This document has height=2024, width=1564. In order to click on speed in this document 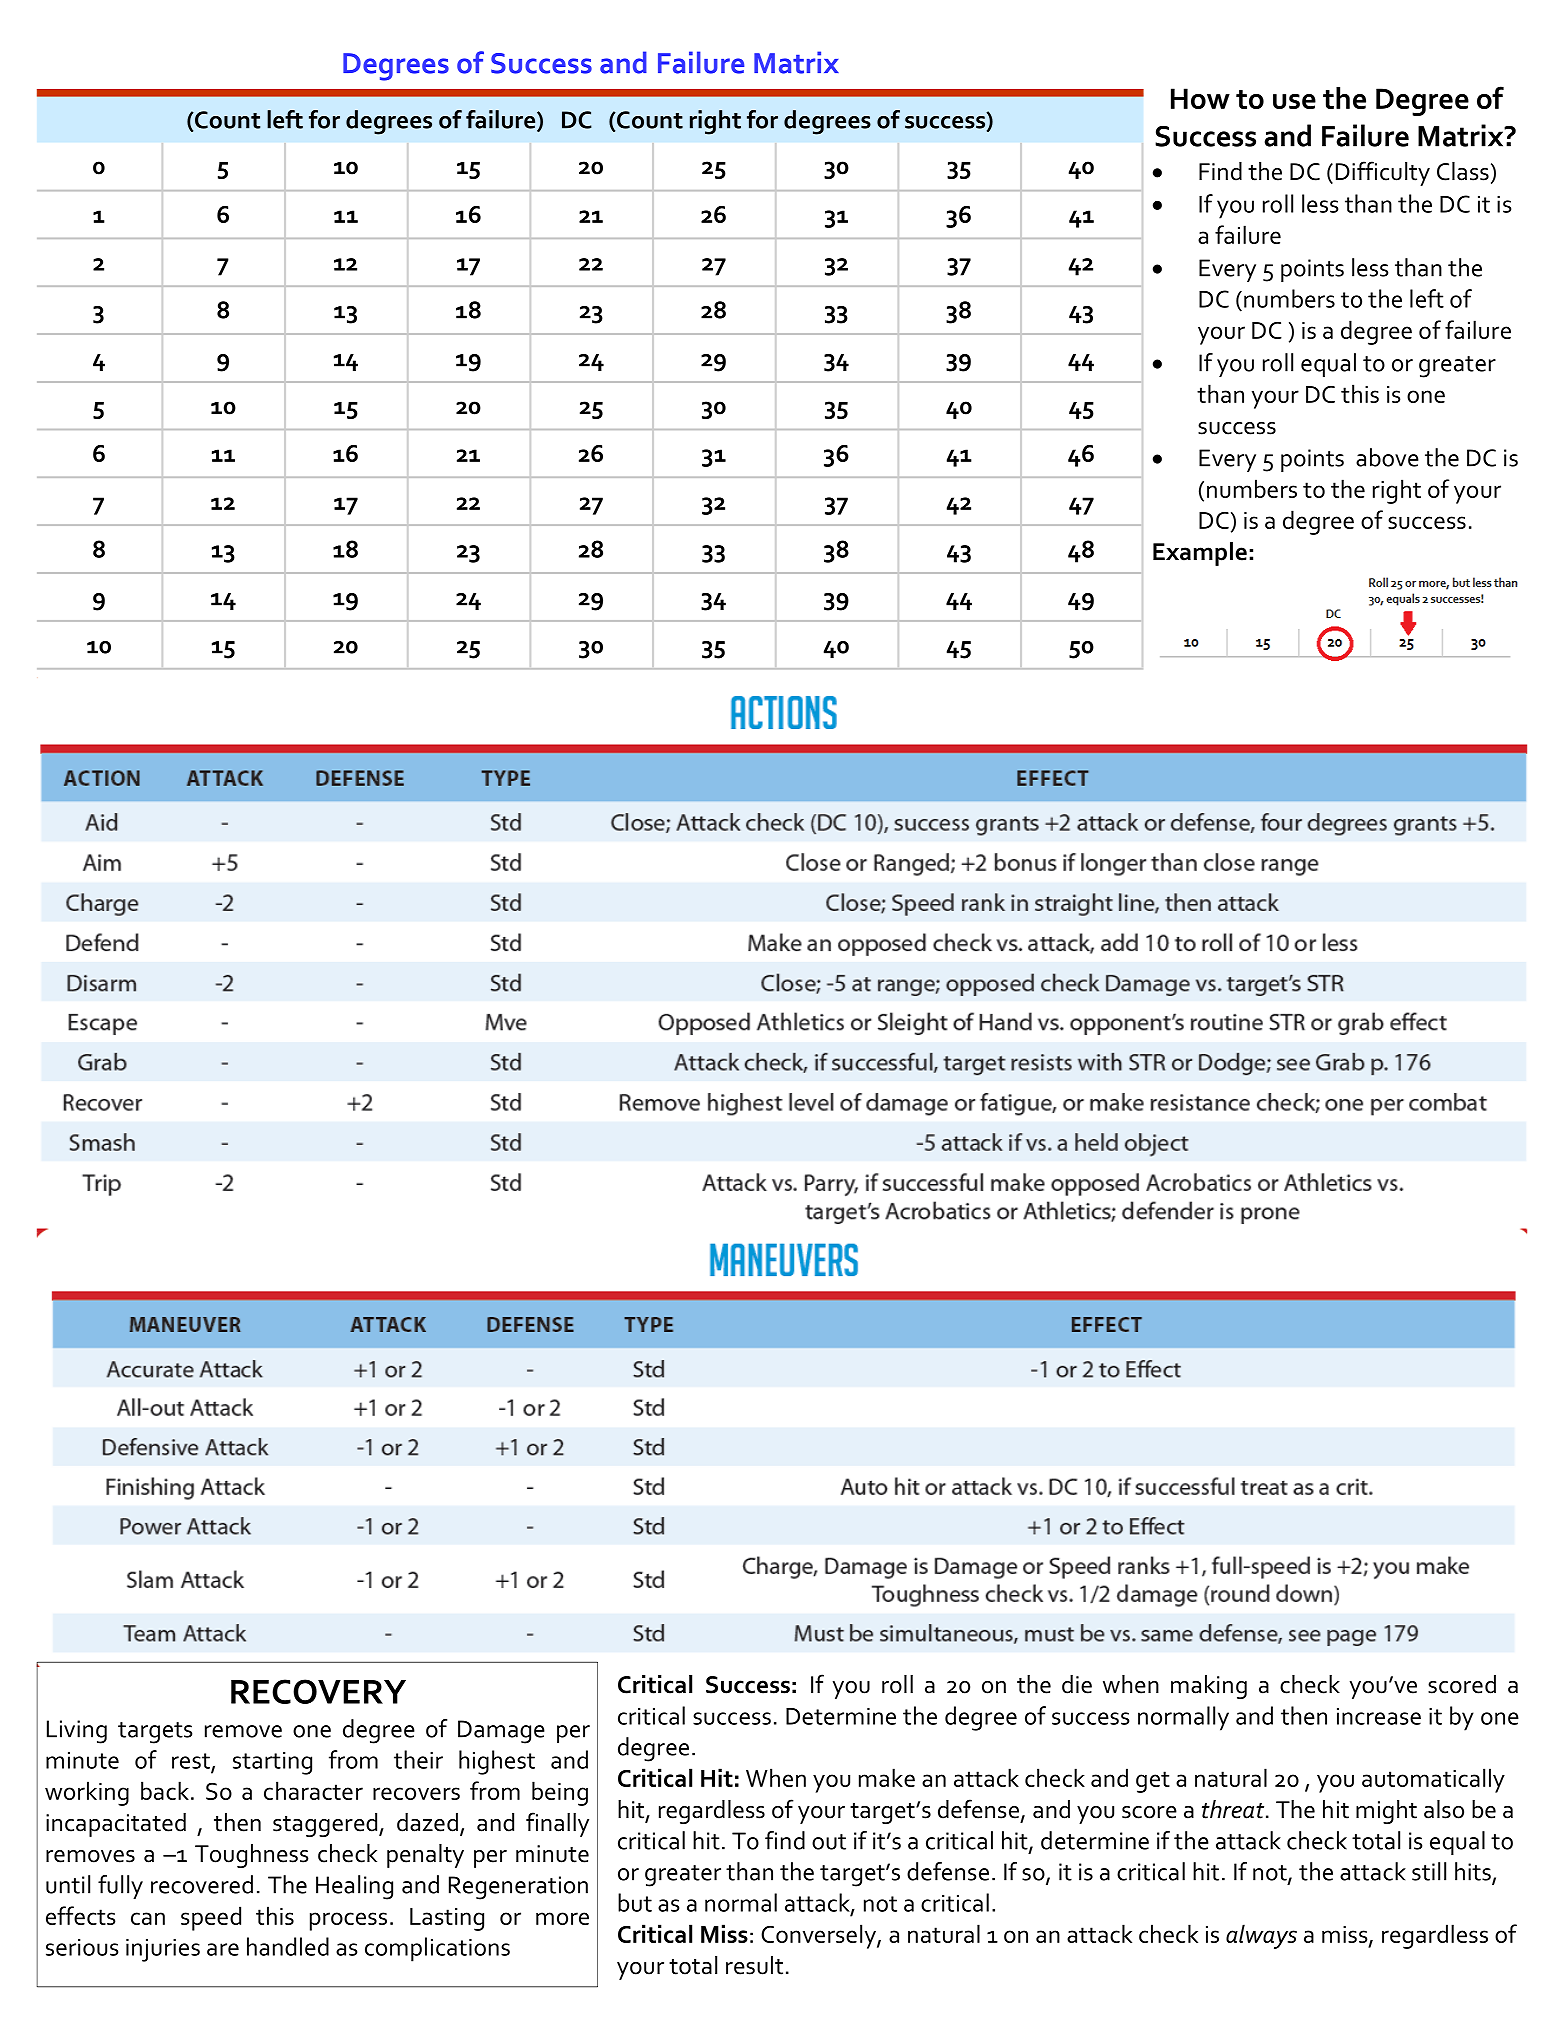, I will do `click(211, 1918)`.
